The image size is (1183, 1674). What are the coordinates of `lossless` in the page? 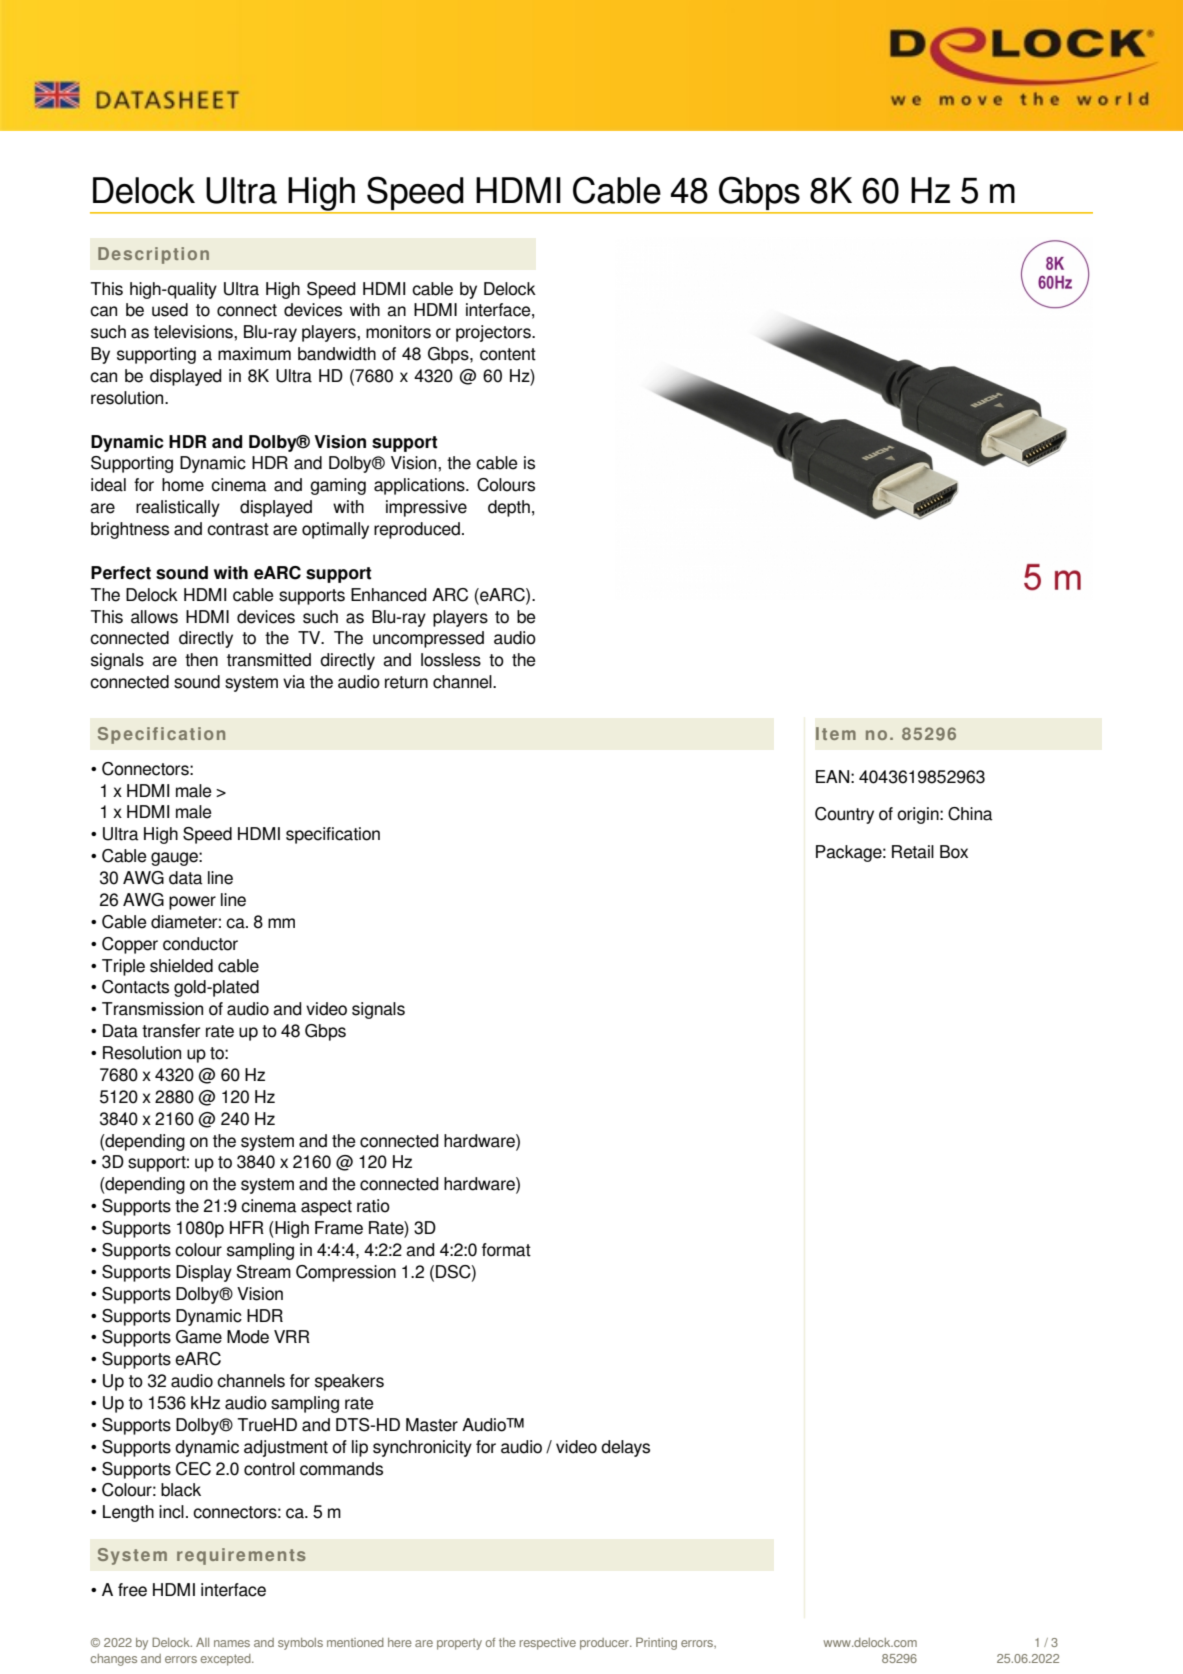 It's located at (451, 660).
